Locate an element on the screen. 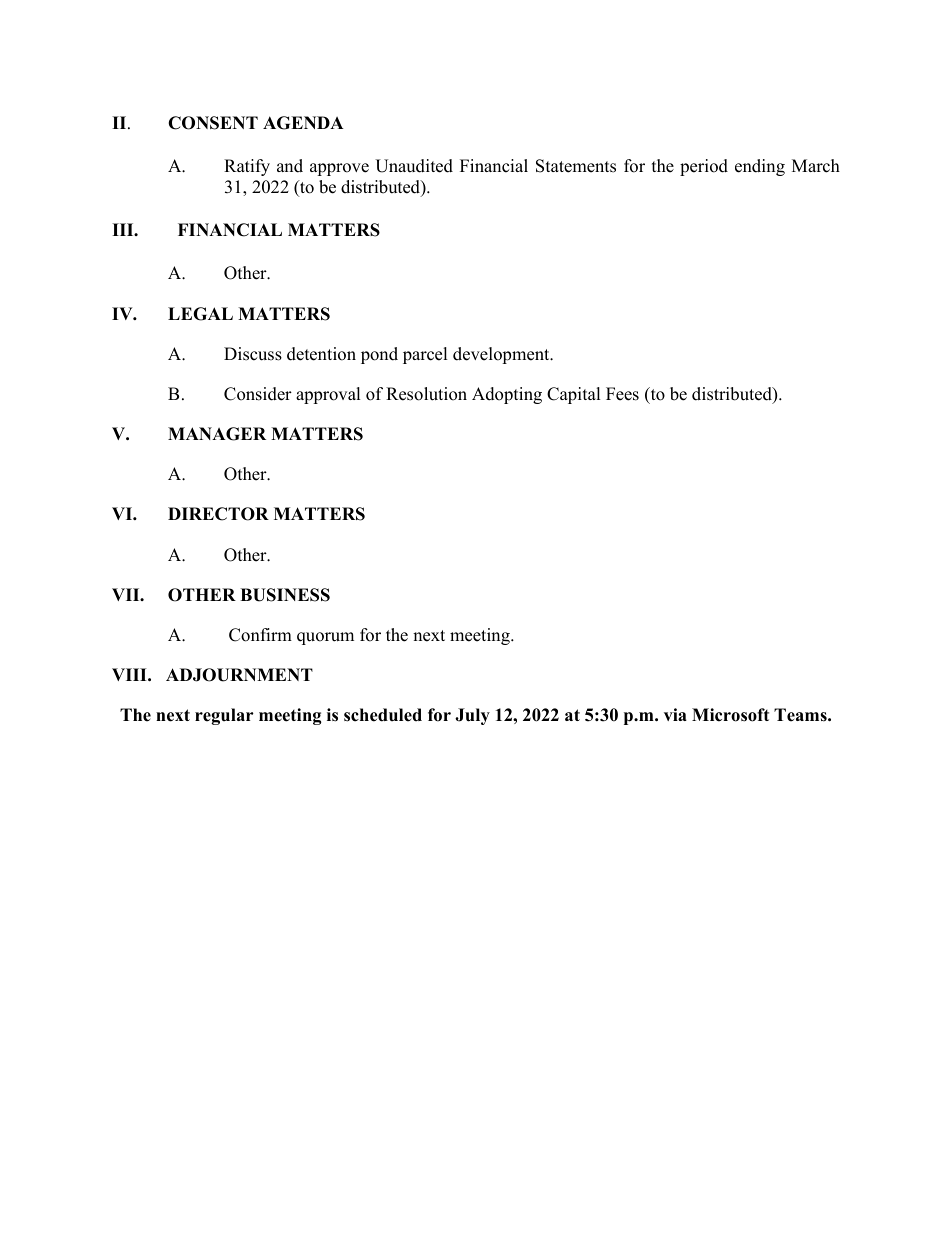 Image resolution: width=952 pixels, height=1233 pixels. Consider is located at coordinates (258, 394).
